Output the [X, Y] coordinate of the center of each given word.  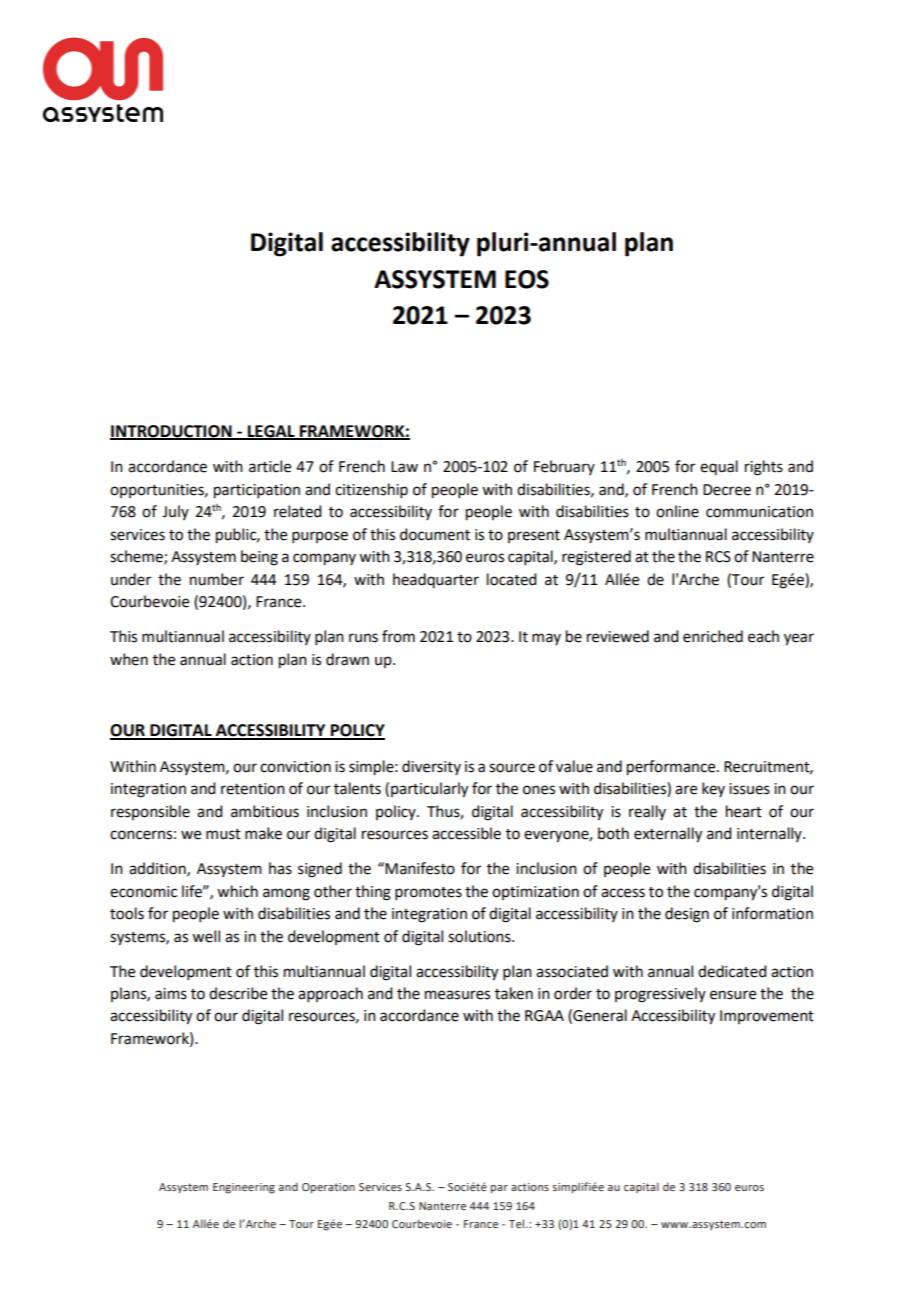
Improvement [767, 1017]
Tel [518, 1223]
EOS [527, 279]
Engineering [244, 1188]
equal [719, 467]
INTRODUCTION [172, 432]
